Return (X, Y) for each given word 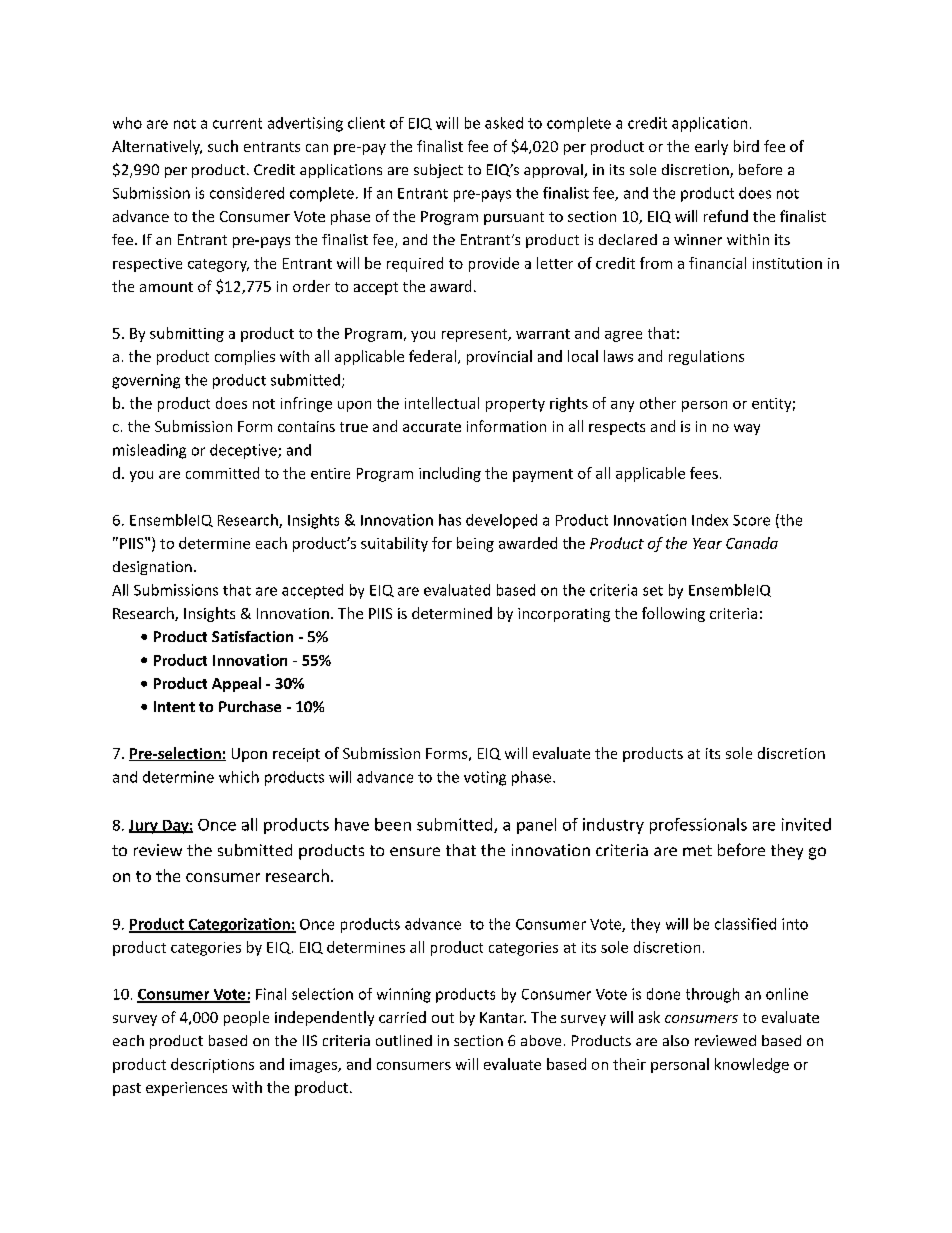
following (673, 614)
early (711, 147)
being (475, 544)
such (223, 146)
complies (245, 357)
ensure (415, 851)
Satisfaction (252, 636)
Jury (144, 827)
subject (438, 171)
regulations (706, 357)
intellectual (442, 403)
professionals (698, 826)
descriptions (212, 1065)
